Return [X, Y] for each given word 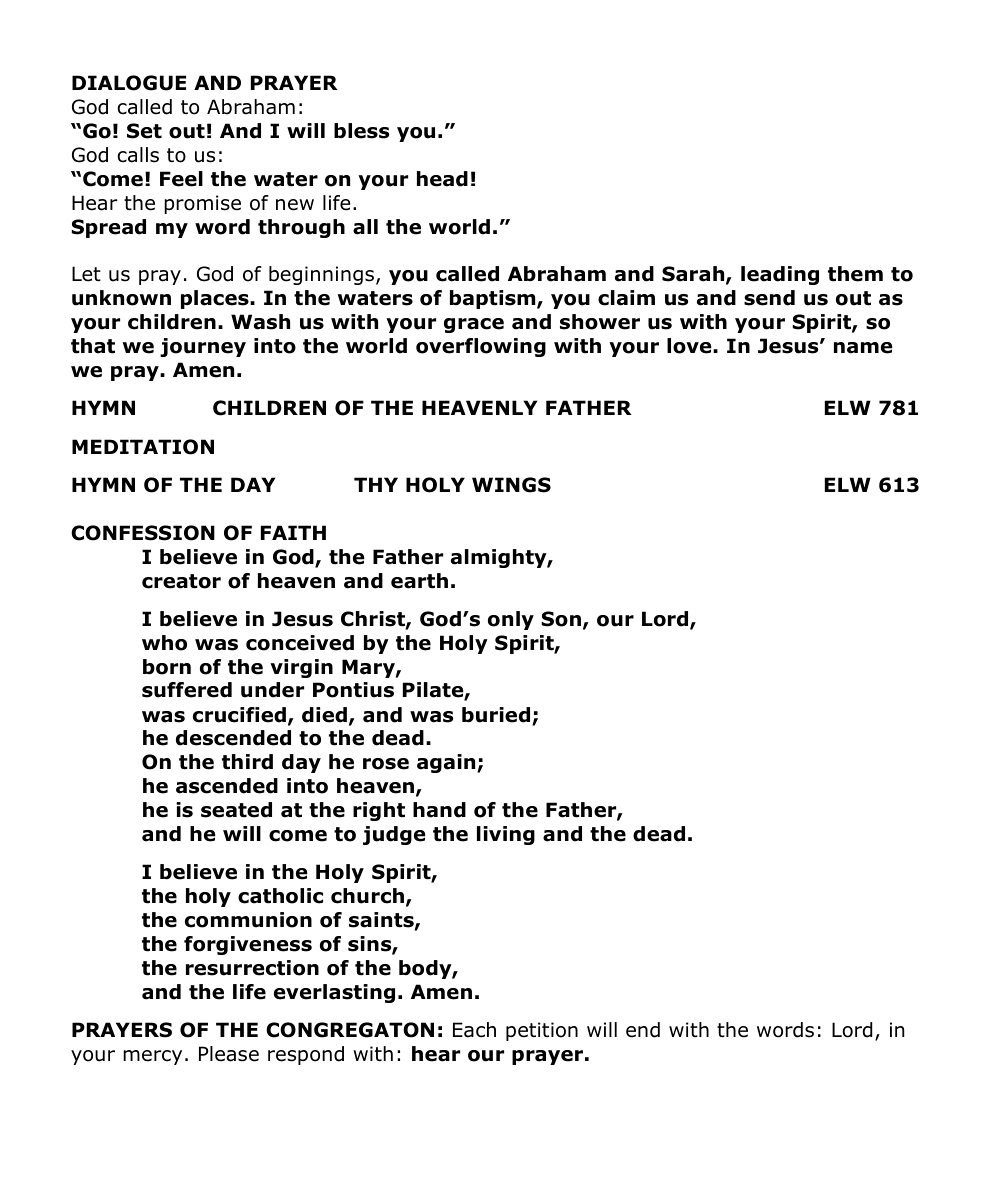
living [506, 835]
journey [203, 347]
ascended [227, 786]
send [769, 298]
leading [780, 275]
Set [144, 131]
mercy [152, 1057]
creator [181, 581]
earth [419, 581]
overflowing [481, 347]
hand [439, 810]
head [442, 179]
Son [561, 619]
